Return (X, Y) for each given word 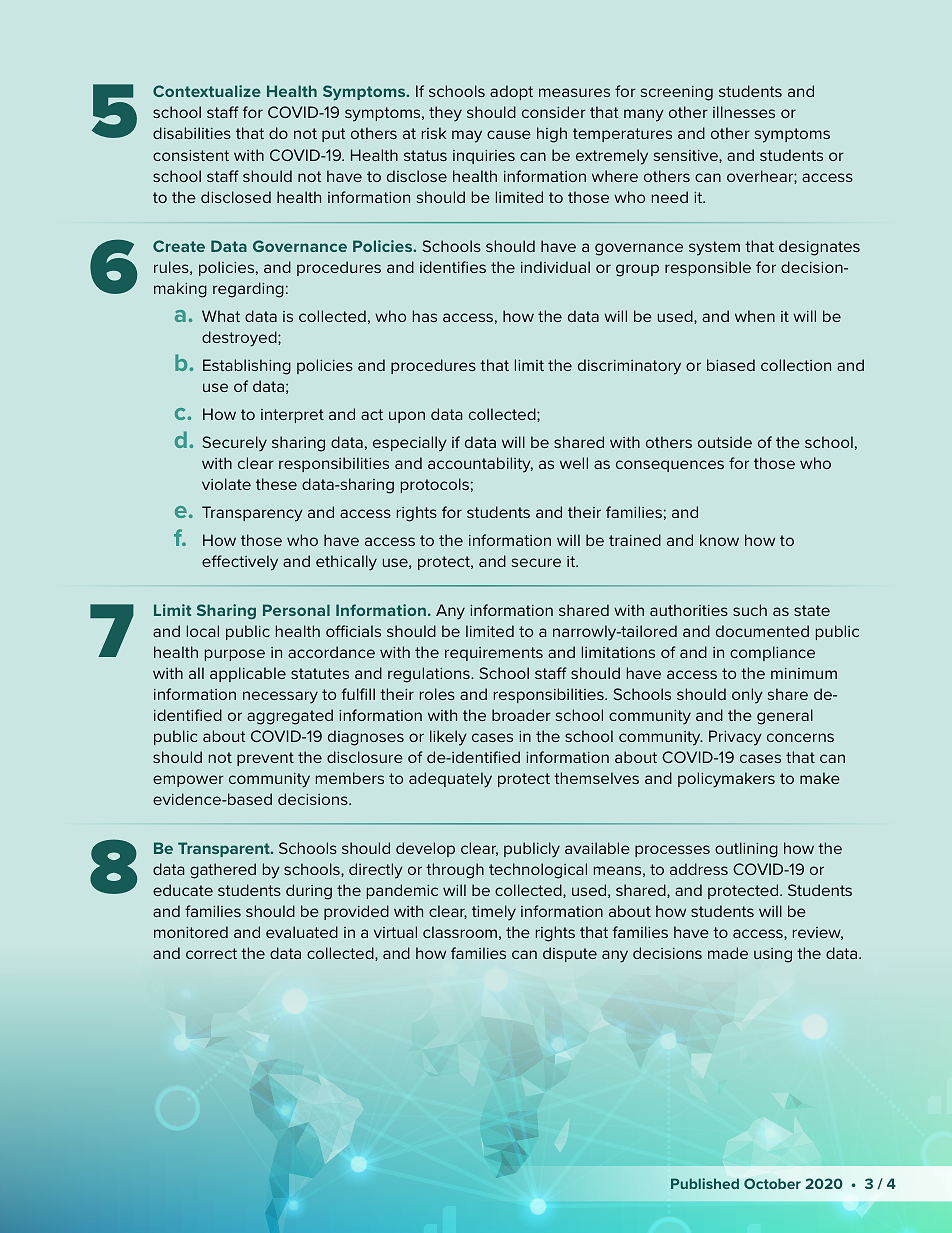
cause (509, 134)
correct (211, 953)
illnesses (744, 112)
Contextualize (207, 91)
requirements (494, 654)
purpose (235, 655)
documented (762, 631)
